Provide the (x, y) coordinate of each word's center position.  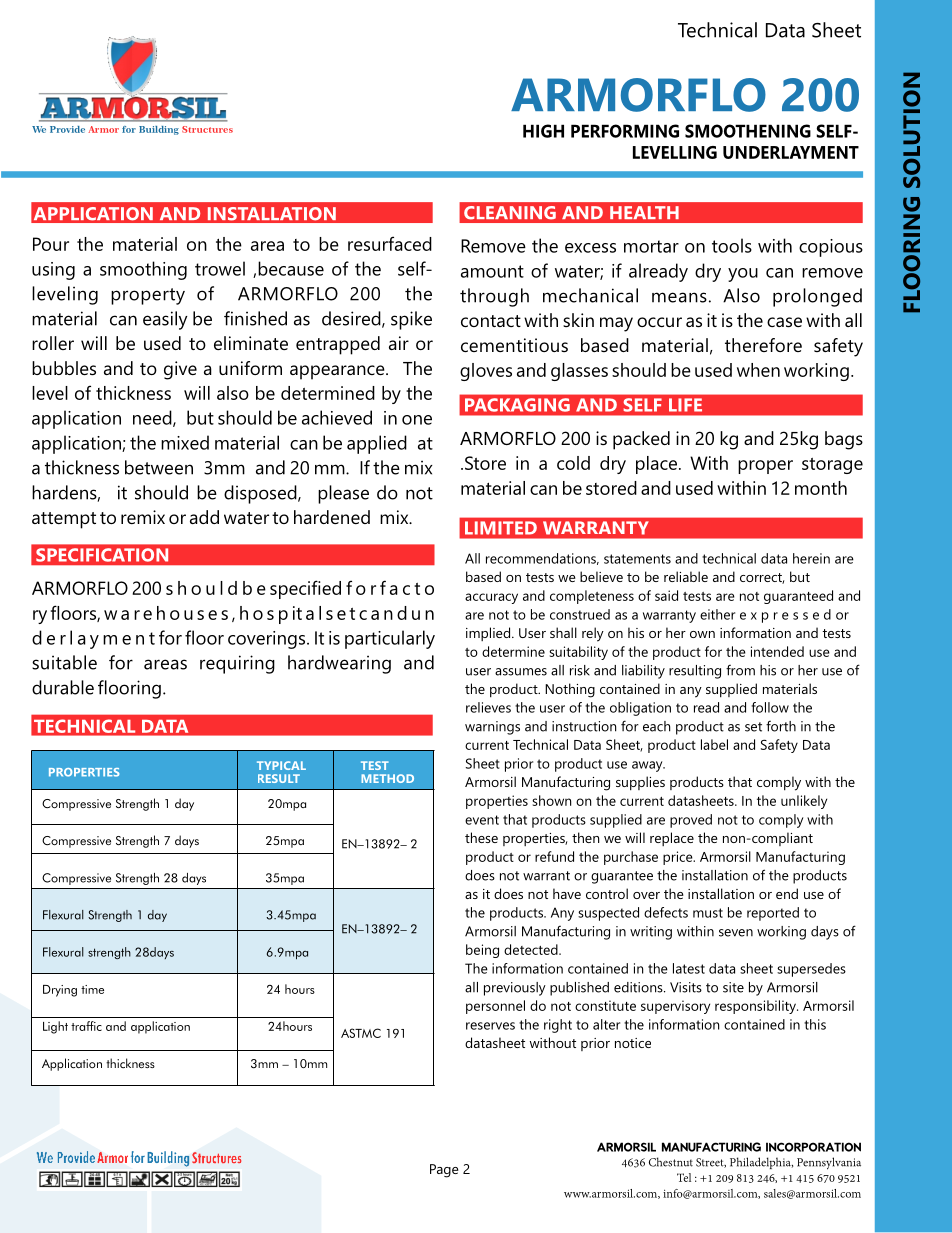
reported (773, 914)
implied (488, 634)
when (758, 370)
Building (159, 130)
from (740, 670)
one (417, 420)
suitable (64, 662)
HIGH (543, 131)
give (180, 370)
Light (55, 1027)
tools (732, 245)
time (92, 989)
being (482, 951)
